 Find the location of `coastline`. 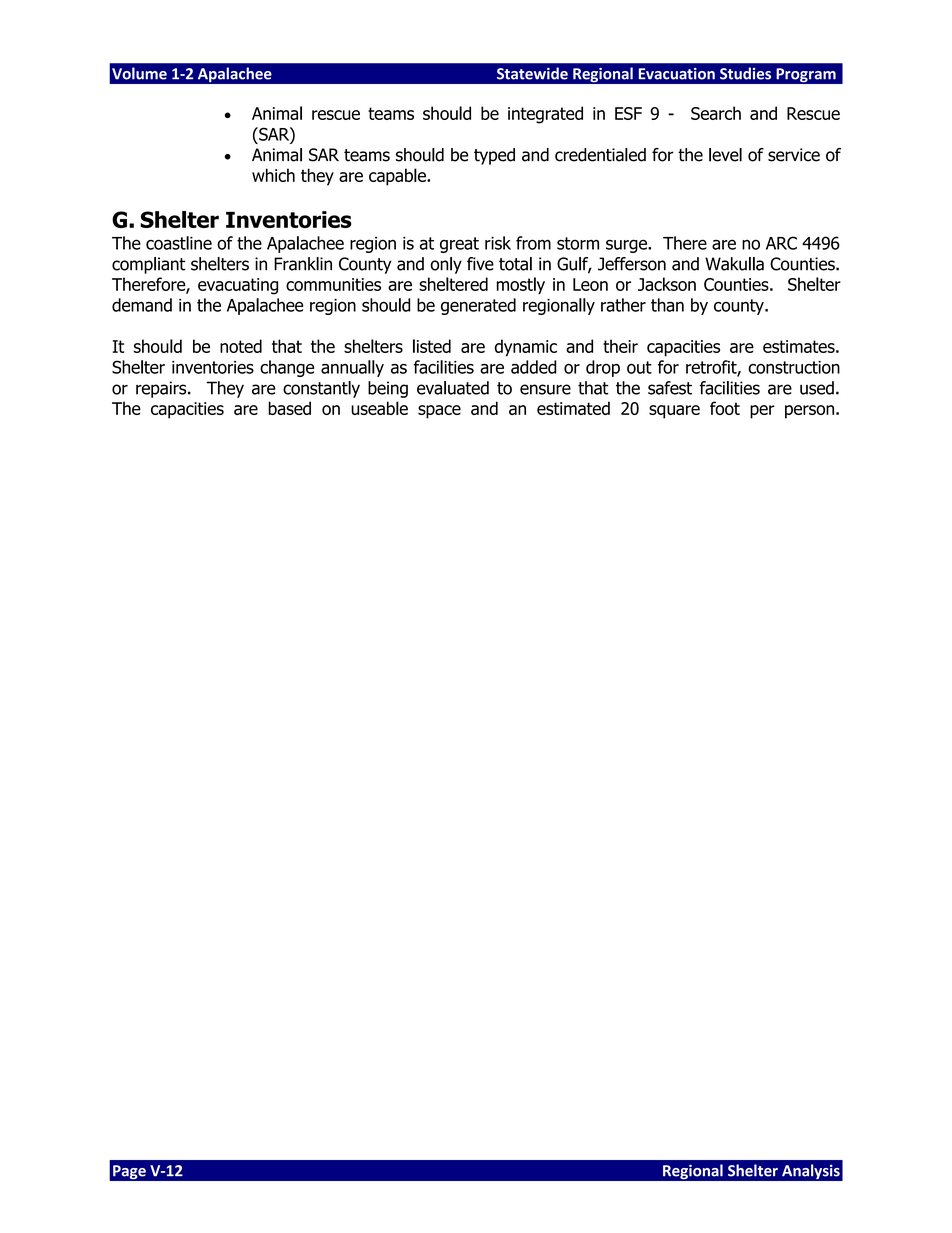

coastline is located at coordinates (179, 243).
